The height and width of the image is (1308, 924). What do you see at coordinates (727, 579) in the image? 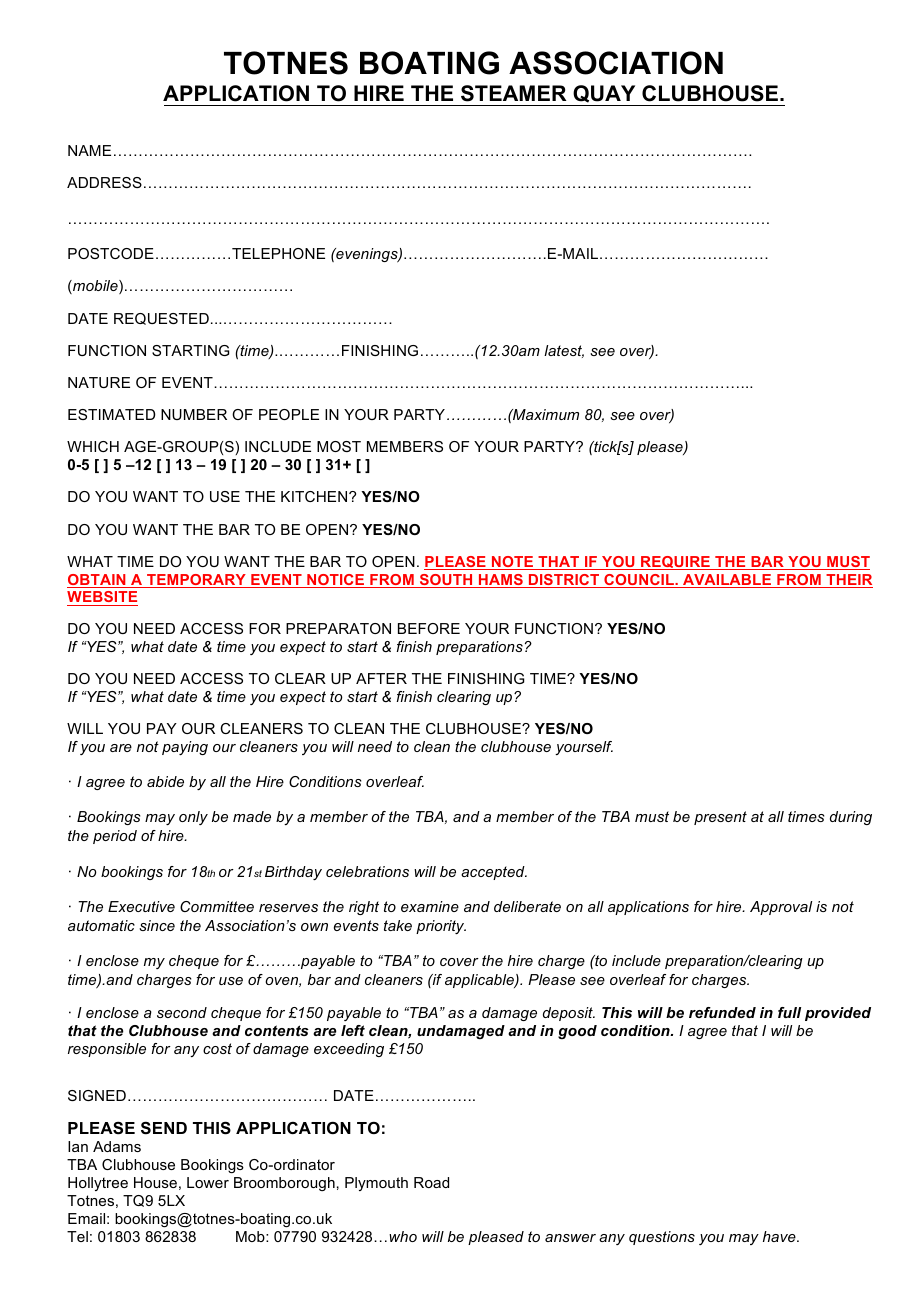
I see `AVAILABLE` at bounding box center [727, 579].
